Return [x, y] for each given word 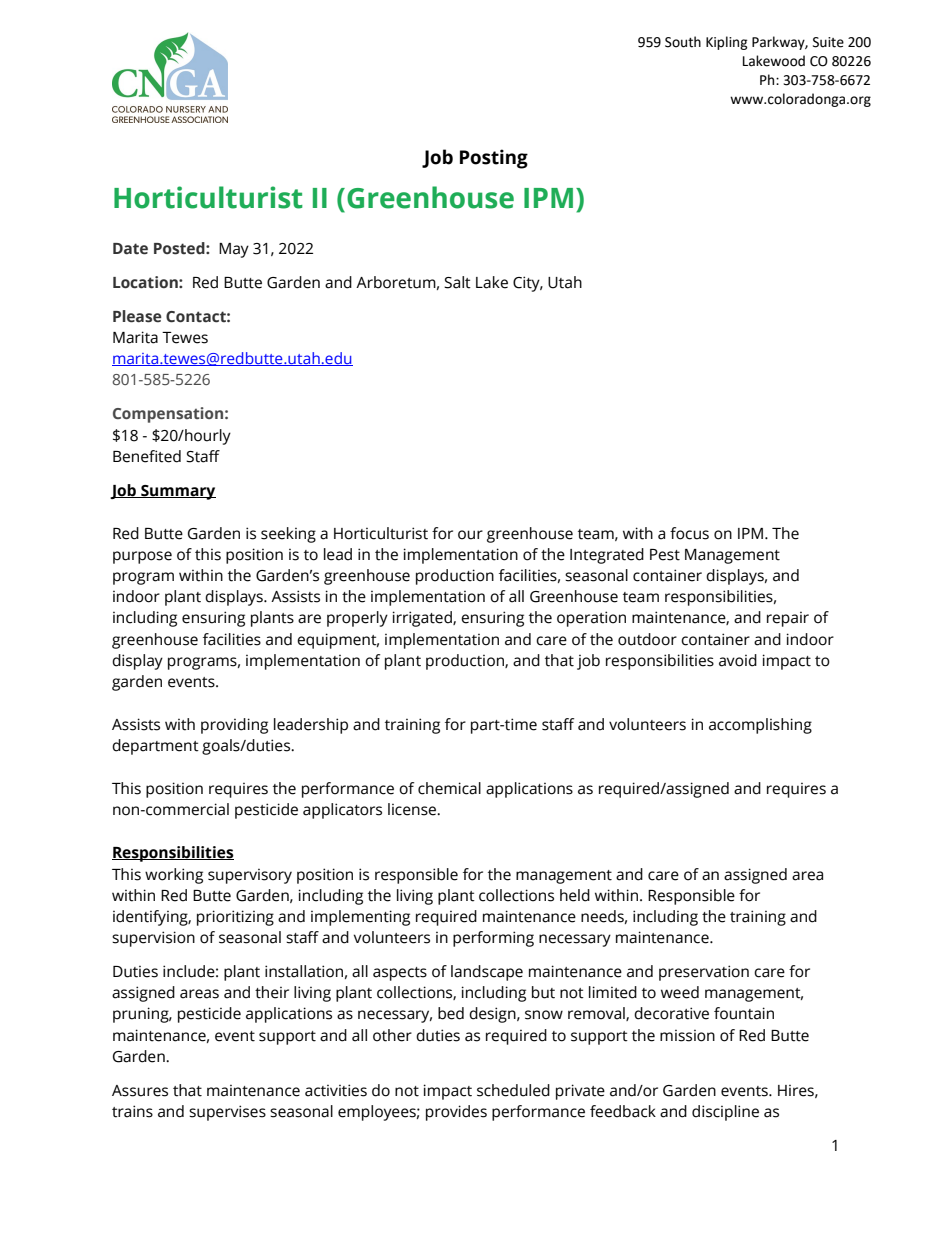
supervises [227, 1113]
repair [788, 619]
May [234, 250]
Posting [494, 159]
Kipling [727, 43]
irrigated [423, 619]
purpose [142, 557]
